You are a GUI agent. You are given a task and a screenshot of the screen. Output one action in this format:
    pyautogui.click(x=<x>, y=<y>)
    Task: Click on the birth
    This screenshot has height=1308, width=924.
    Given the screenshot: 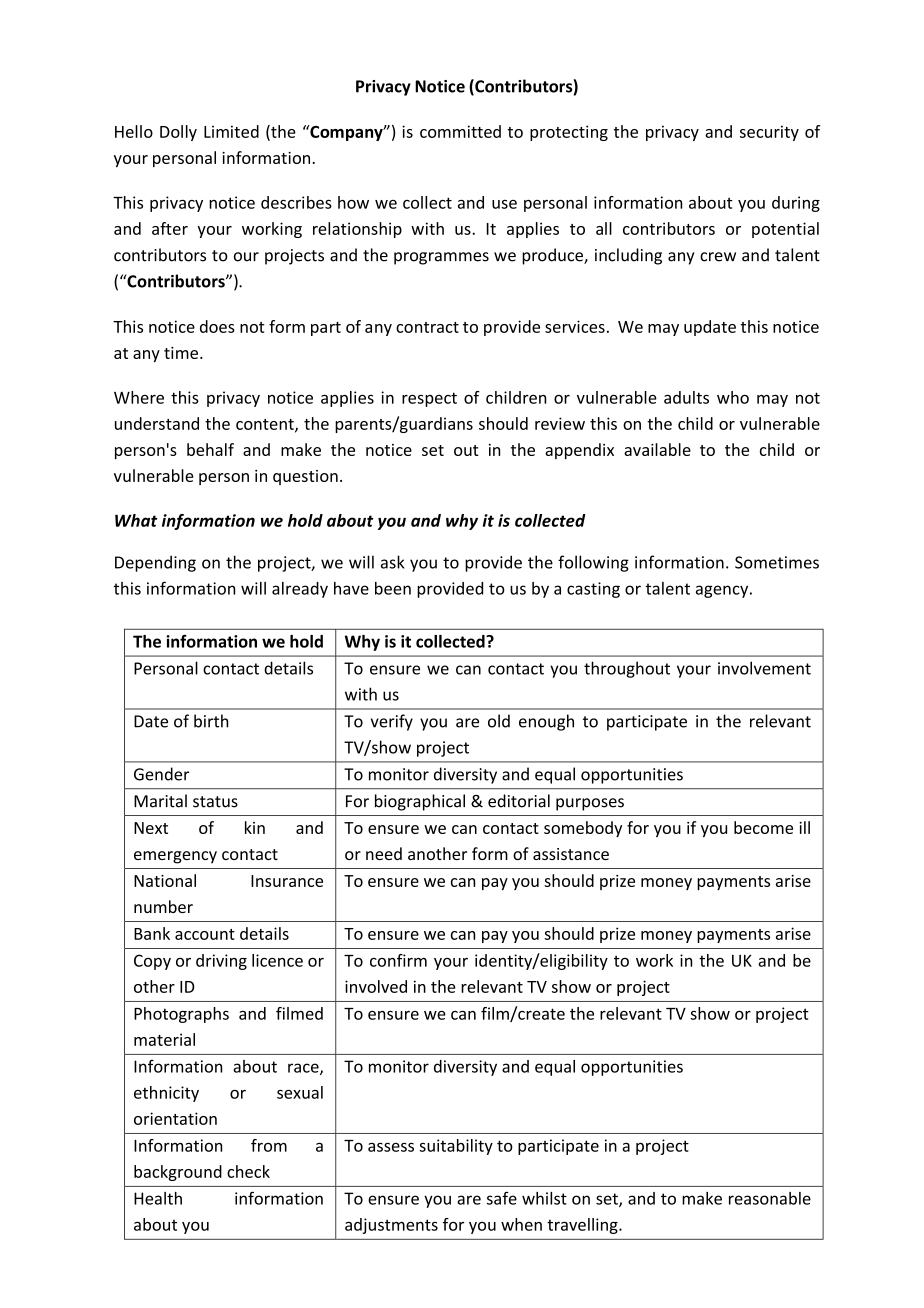 What is the action you would take?
    pyautogui.click(x=211, y=721)
